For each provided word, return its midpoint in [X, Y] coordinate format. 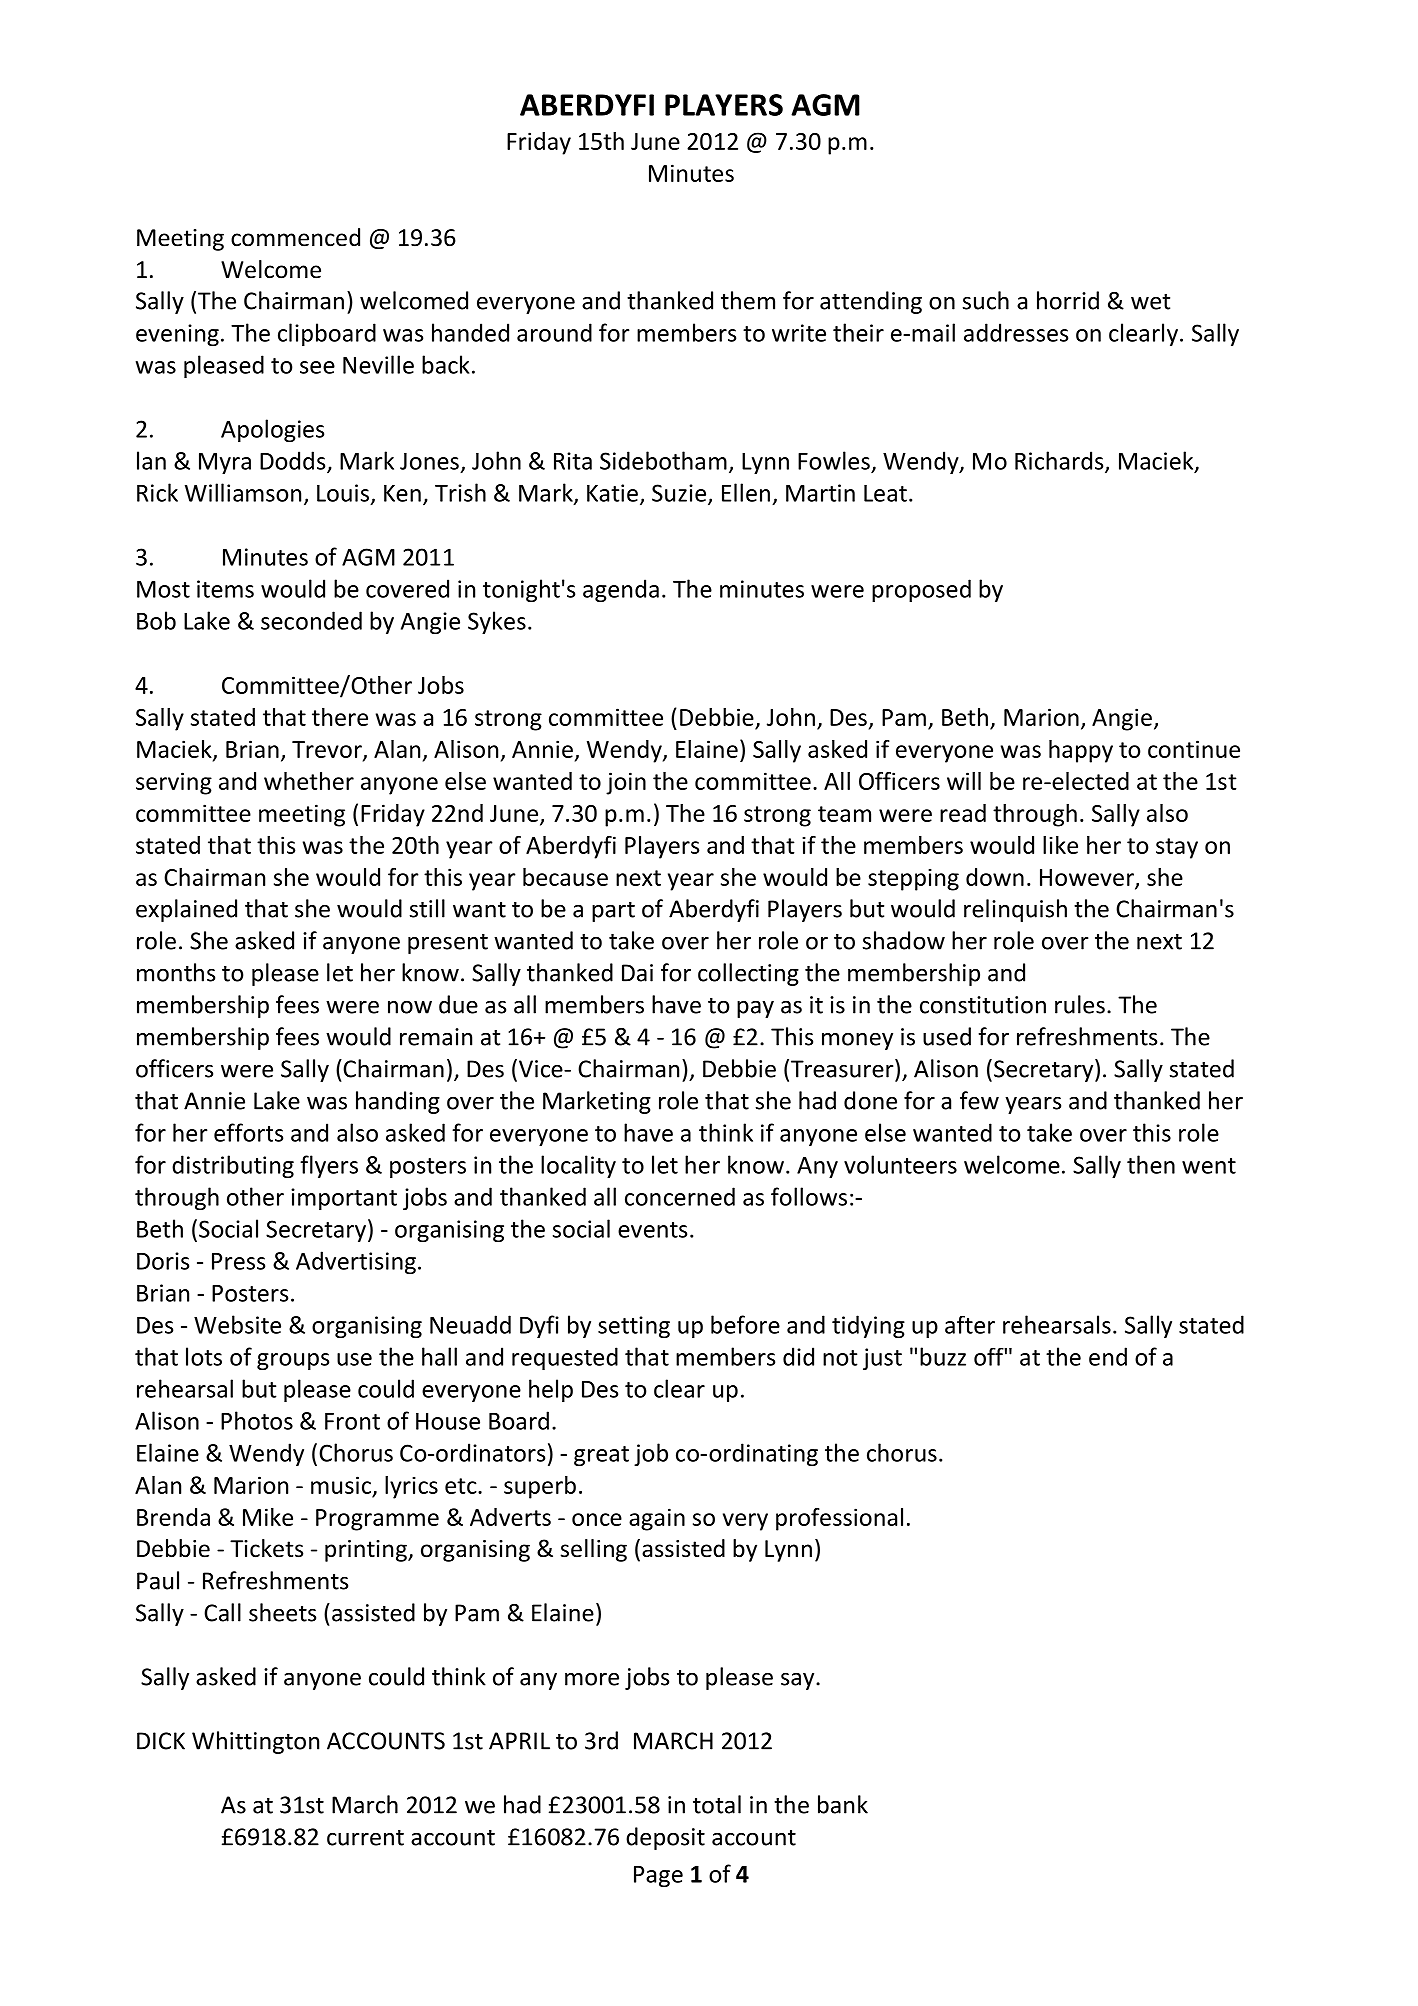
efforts [248, 1132]
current [365, 1838]
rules [1080, 1004]
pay [755, 1009]
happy [1081, 751]
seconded [311, 620]
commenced [295, 237]
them [748, 300]
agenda [621, 590]
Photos [257, 1420]
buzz [943, 1356]
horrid [1068, 300]
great [601, 1456]
